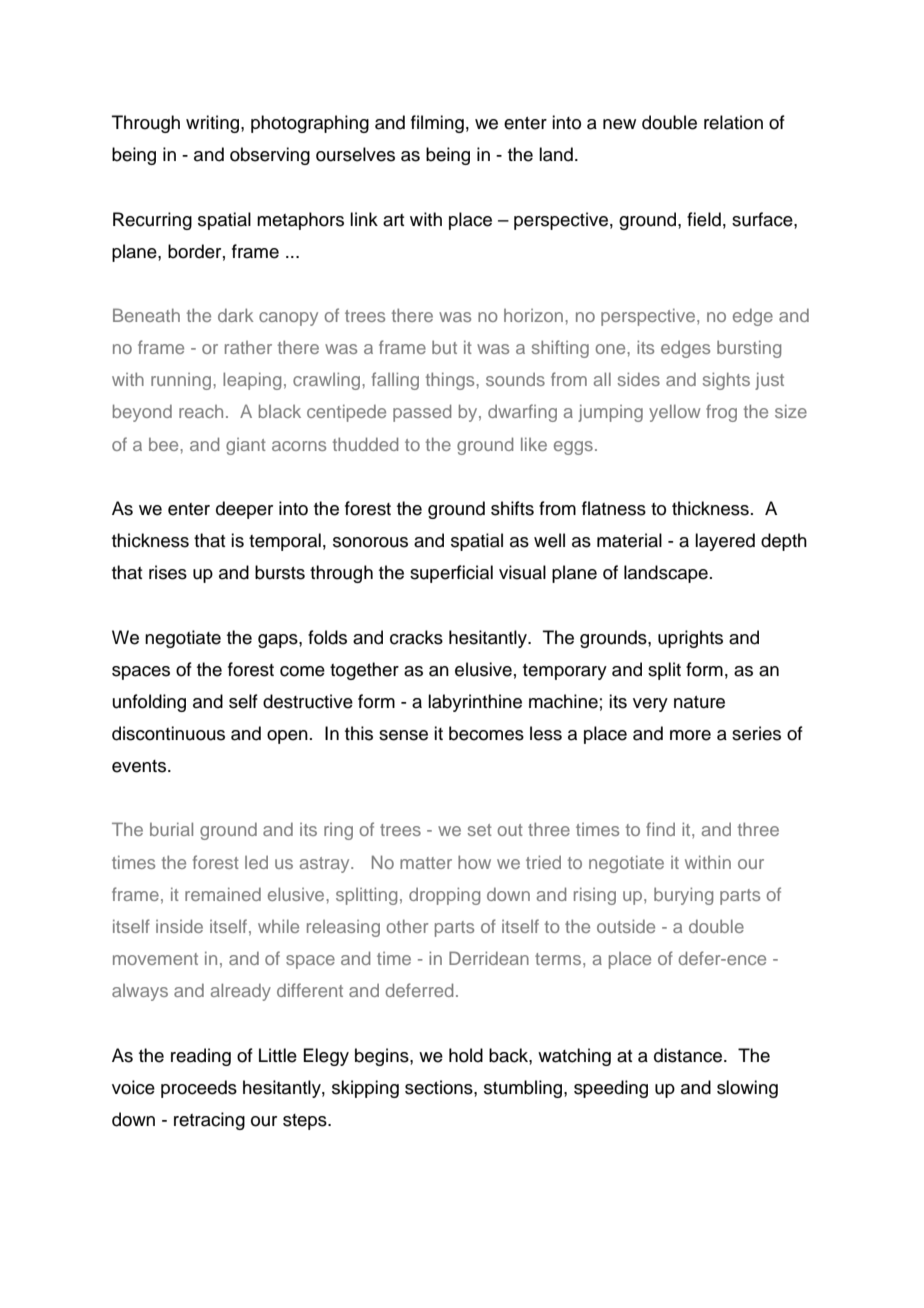  I want to click on led, so click(256, 862).
